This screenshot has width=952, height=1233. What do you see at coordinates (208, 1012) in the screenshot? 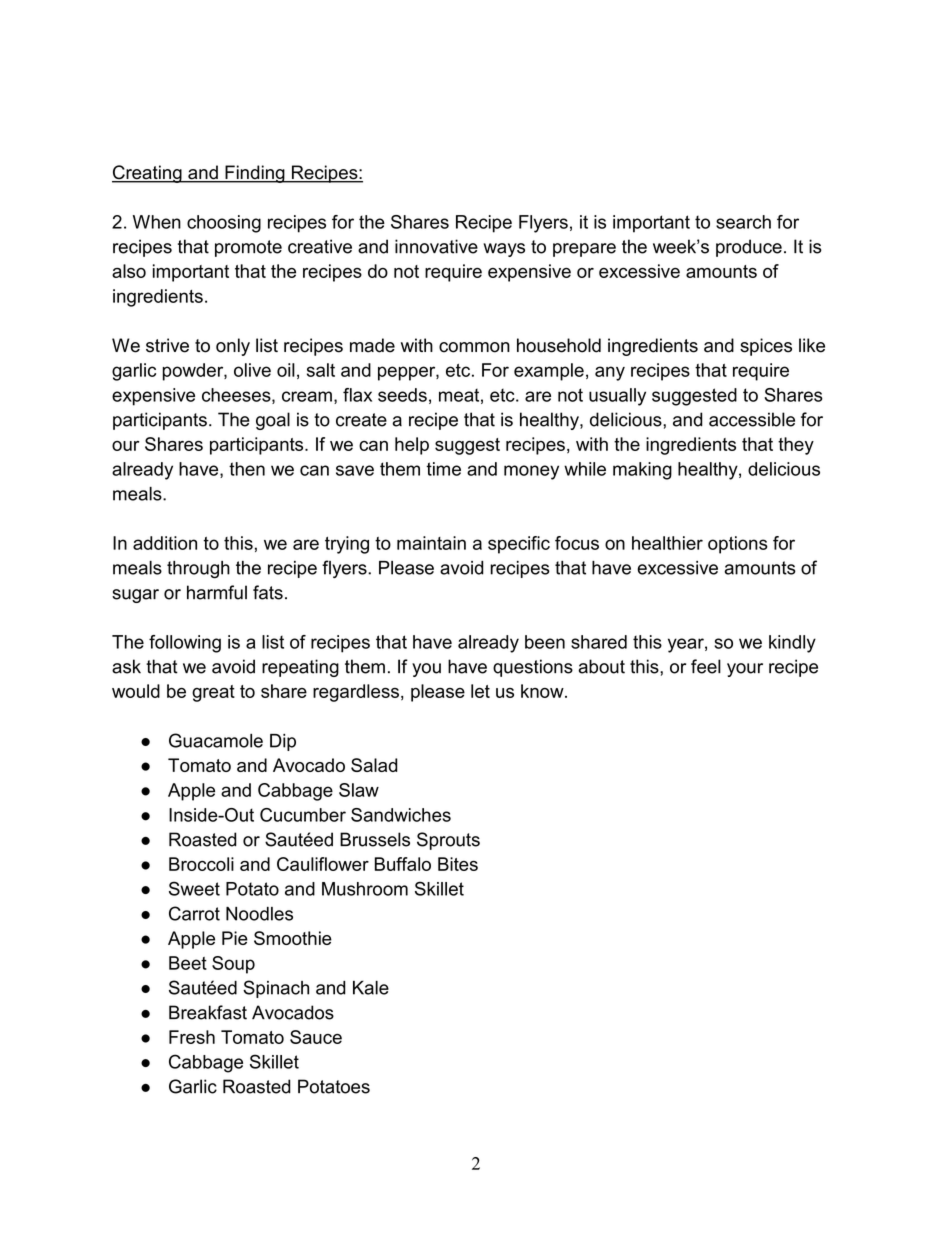
I see `Breakfast` at bounding box center [208, 1012].
